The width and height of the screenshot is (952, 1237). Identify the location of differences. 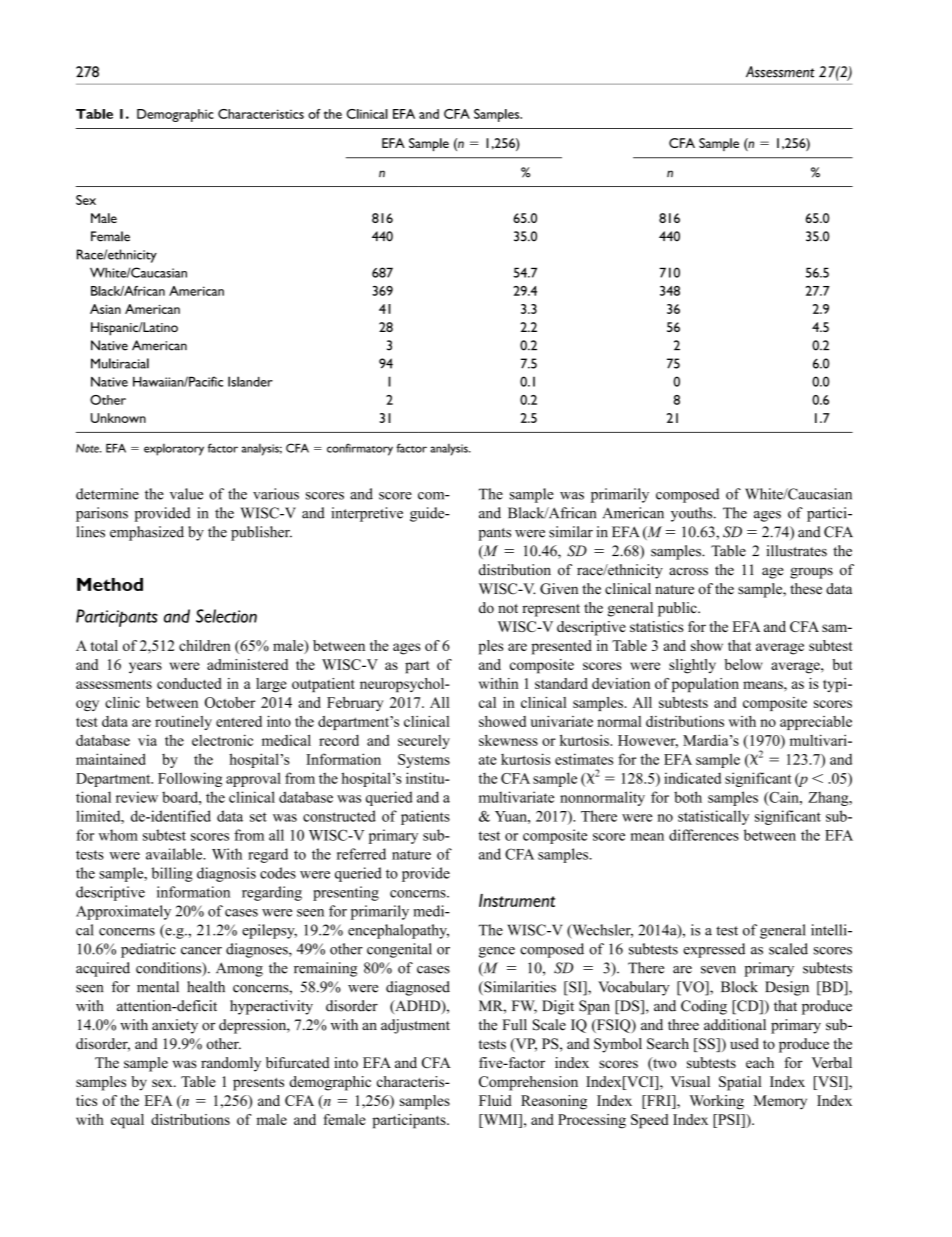
(704, 835).
